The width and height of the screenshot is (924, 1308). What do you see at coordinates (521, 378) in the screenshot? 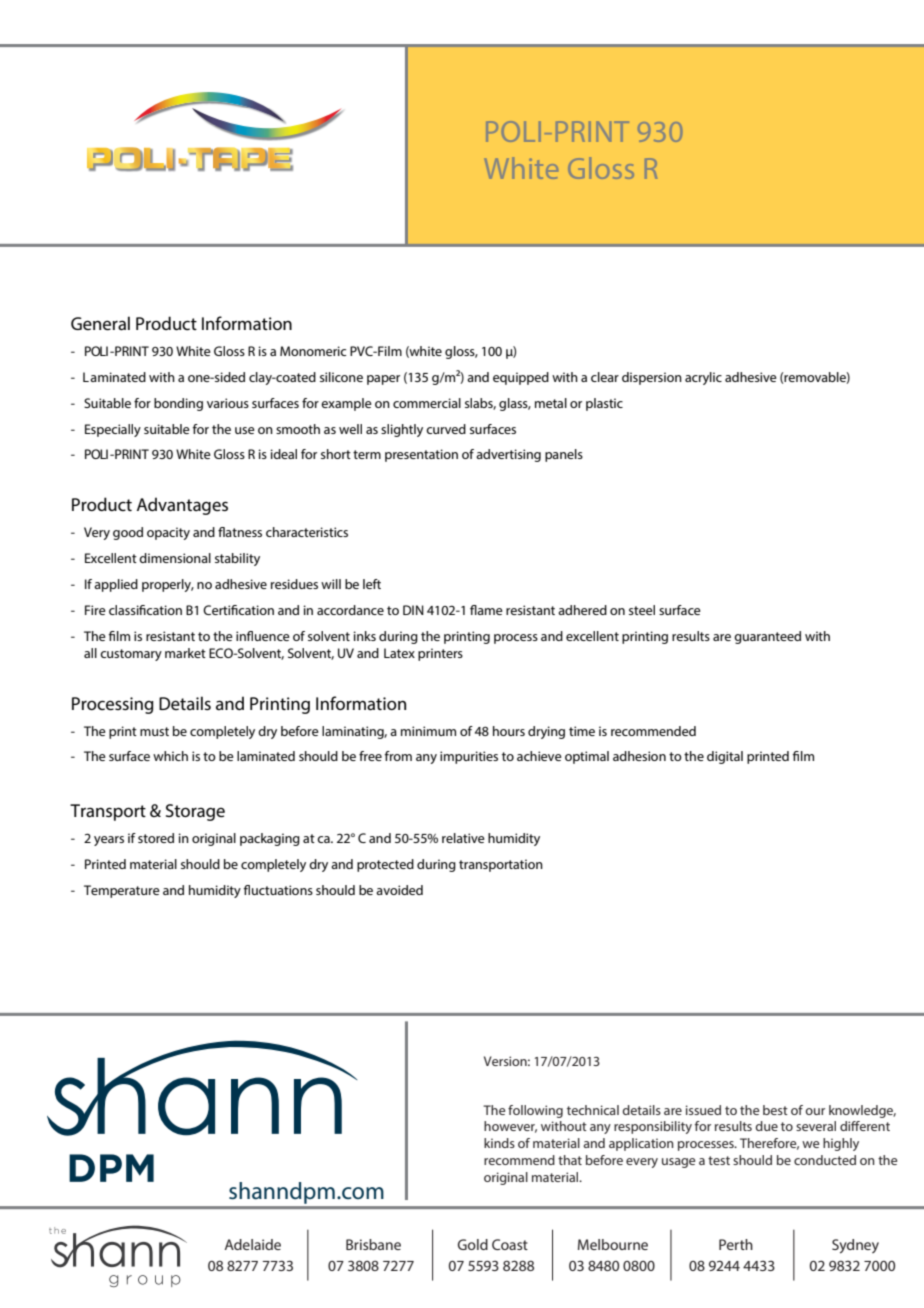
I see `equipped` at bounding box center [521, 378].
